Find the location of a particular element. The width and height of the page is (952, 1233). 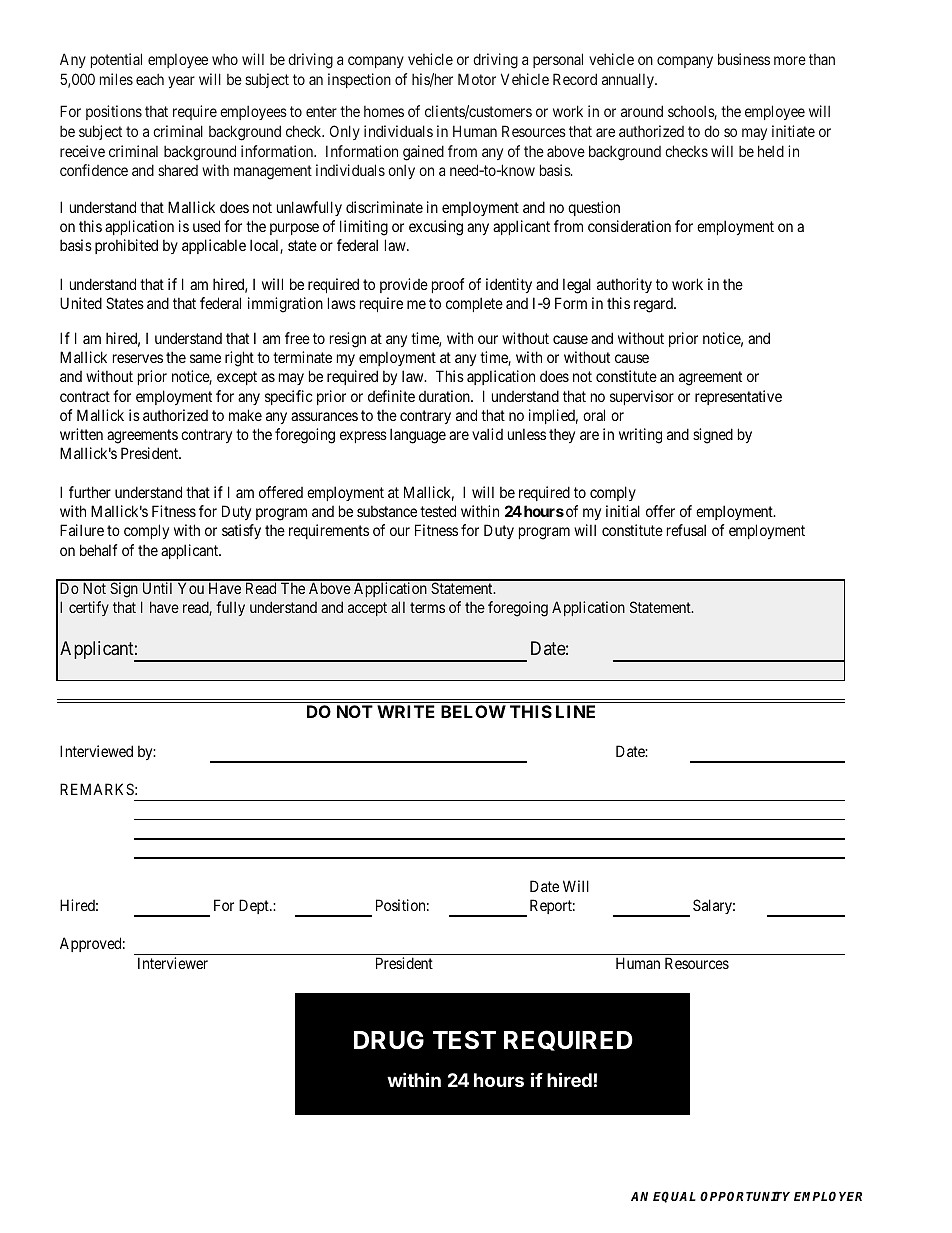

Interviewer is located at coordinates (173, 963).
